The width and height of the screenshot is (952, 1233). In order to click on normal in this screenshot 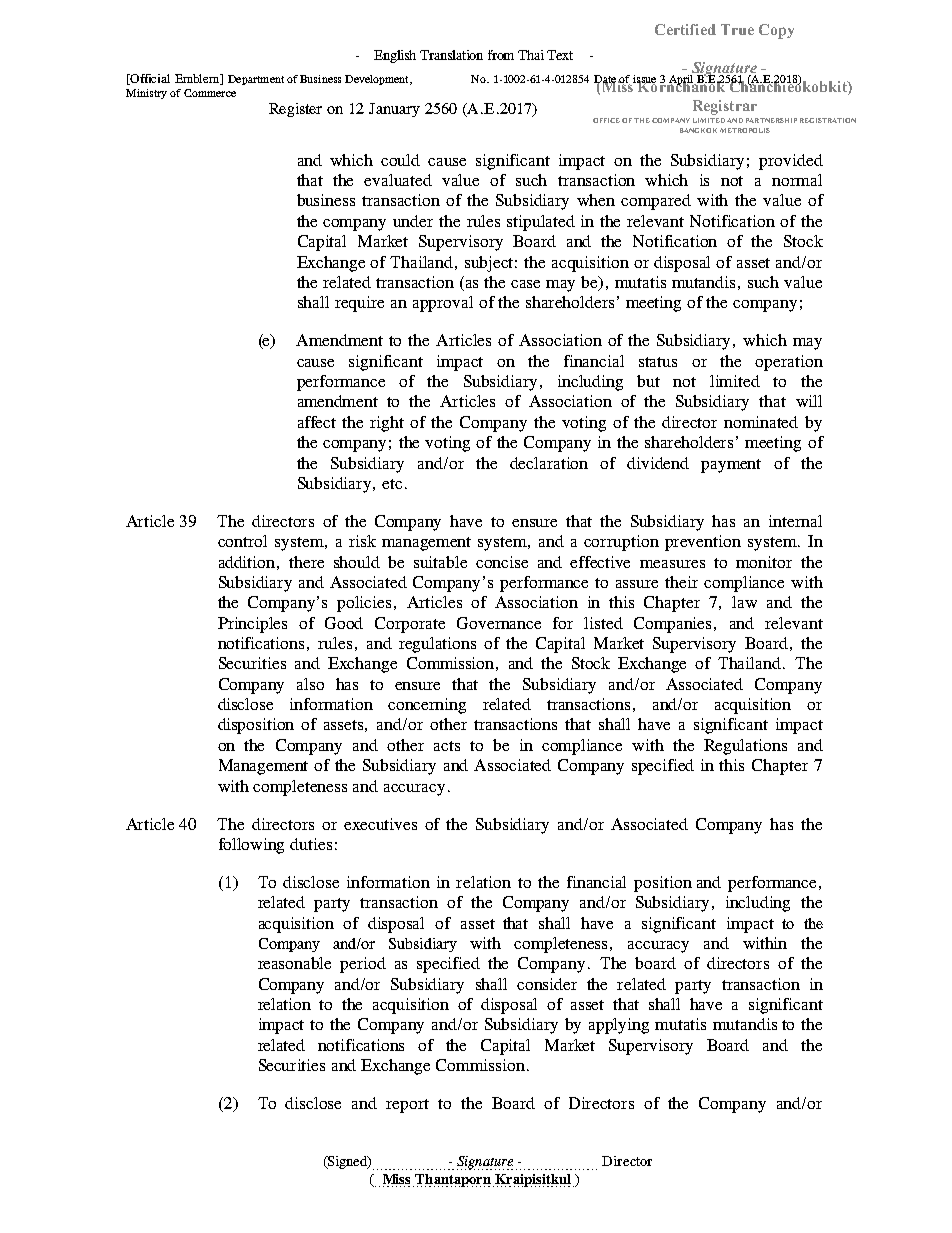, I will do `click(797, 180)`.
